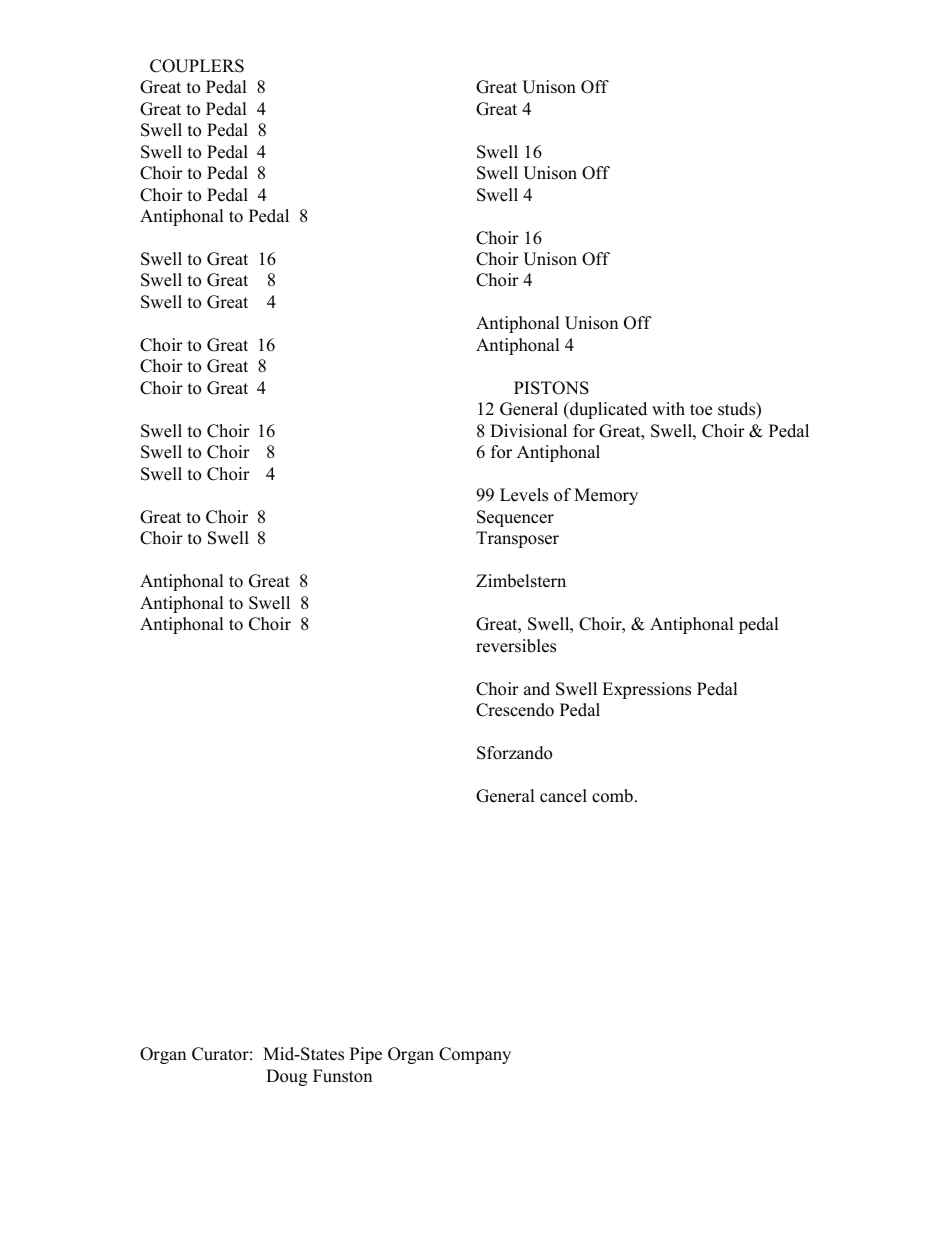 The image size is (952, 1233). What do you see at coordinates (612, 796) in the screenshot?
I see `comb` at bounding box center [612, 796].
